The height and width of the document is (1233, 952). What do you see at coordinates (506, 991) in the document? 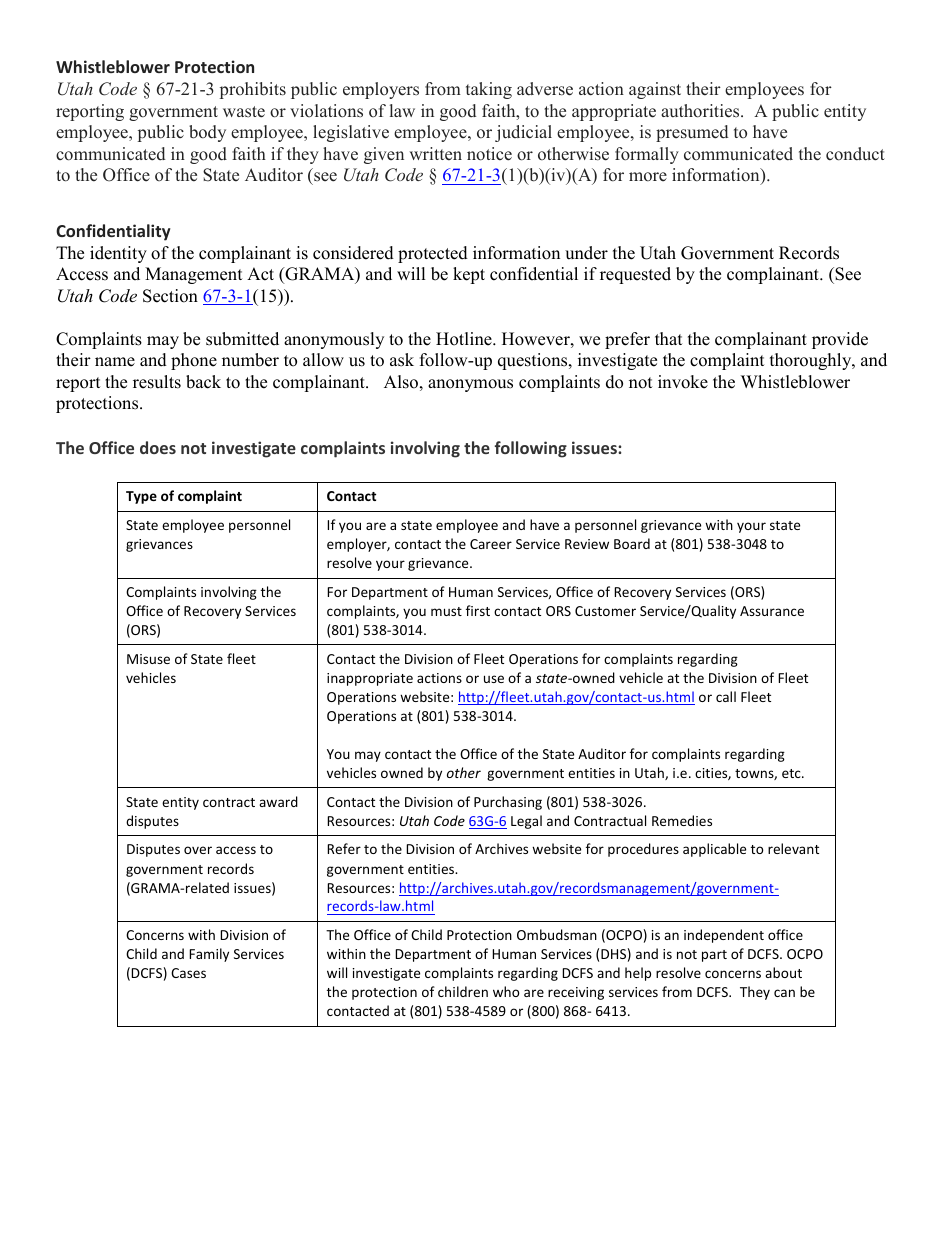
I see `who` at bounding box center [506, 991].
